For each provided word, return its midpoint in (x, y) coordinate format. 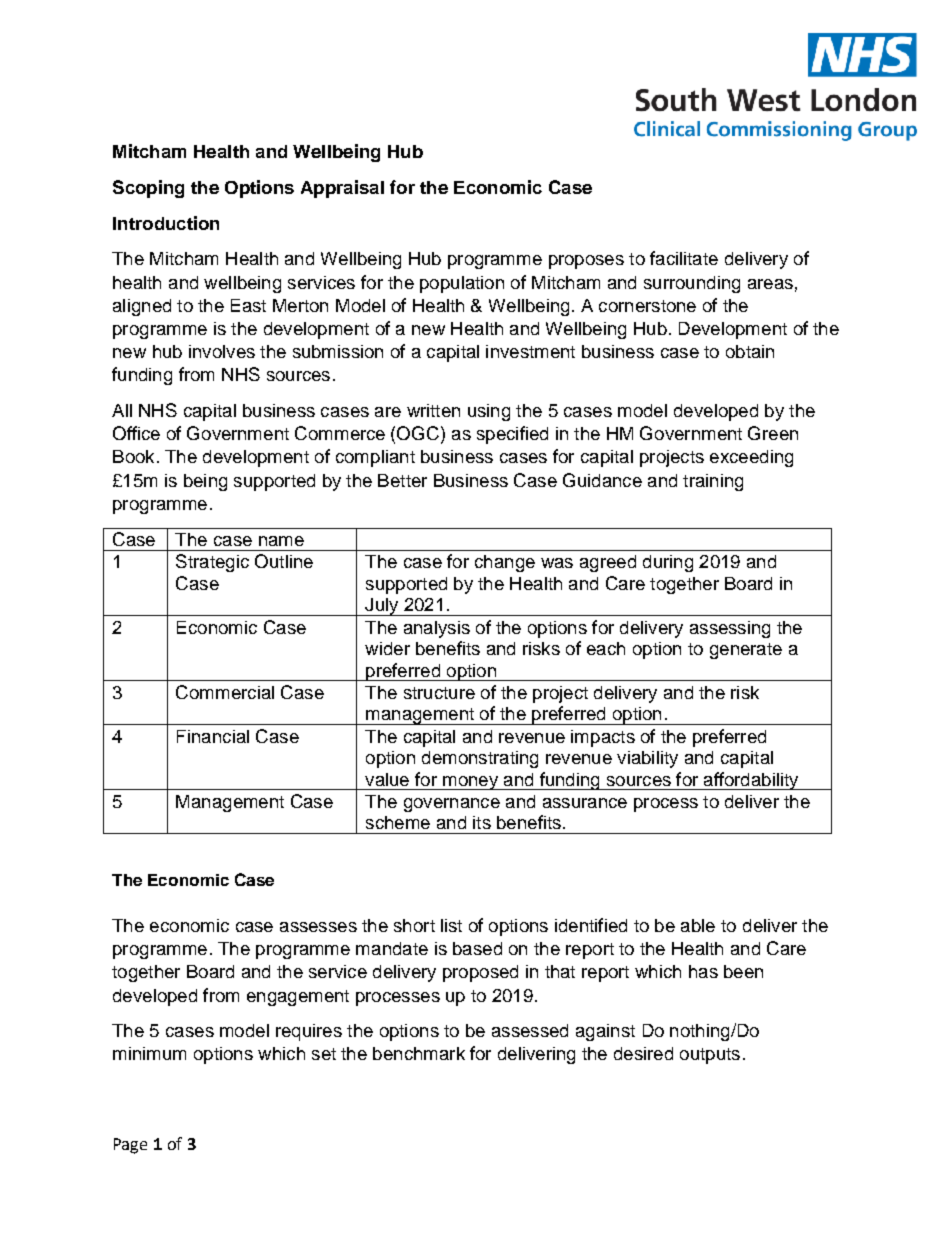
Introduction (166, 223)
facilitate (684, 258)
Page (130, 1146)
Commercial (225, 692)
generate (746, 651)
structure (439, 693)
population (462, 284)
